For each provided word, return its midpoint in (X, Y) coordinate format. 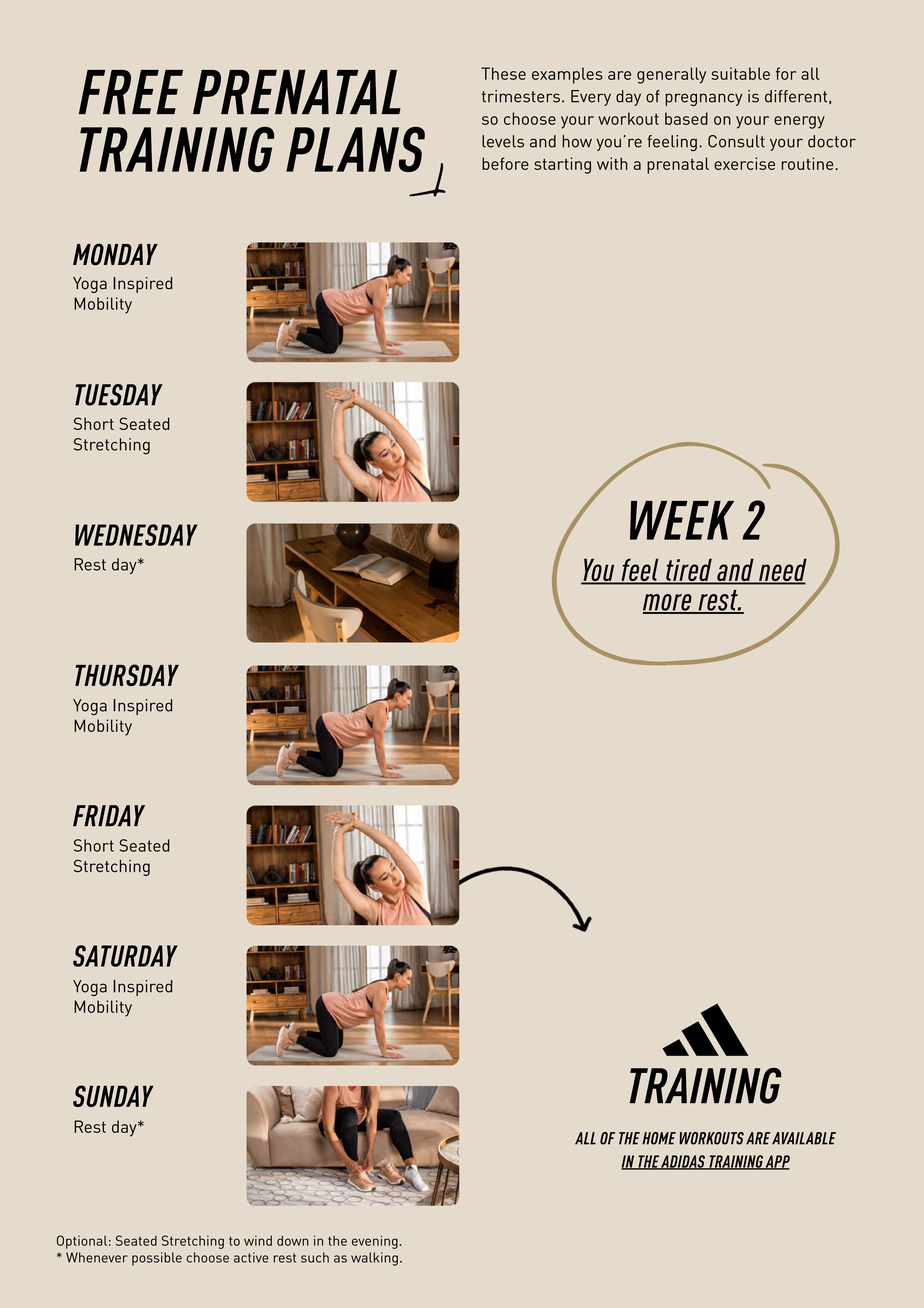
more (668, 603)
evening (375, 1242)
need (782, 571)
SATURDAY (125, 956)
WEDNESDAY (136, 535)
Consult (736, 141)
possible (157, 1259)
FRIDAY (109, 816)
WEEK (682, 520)
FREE (131, 92)
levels (503, 141)
